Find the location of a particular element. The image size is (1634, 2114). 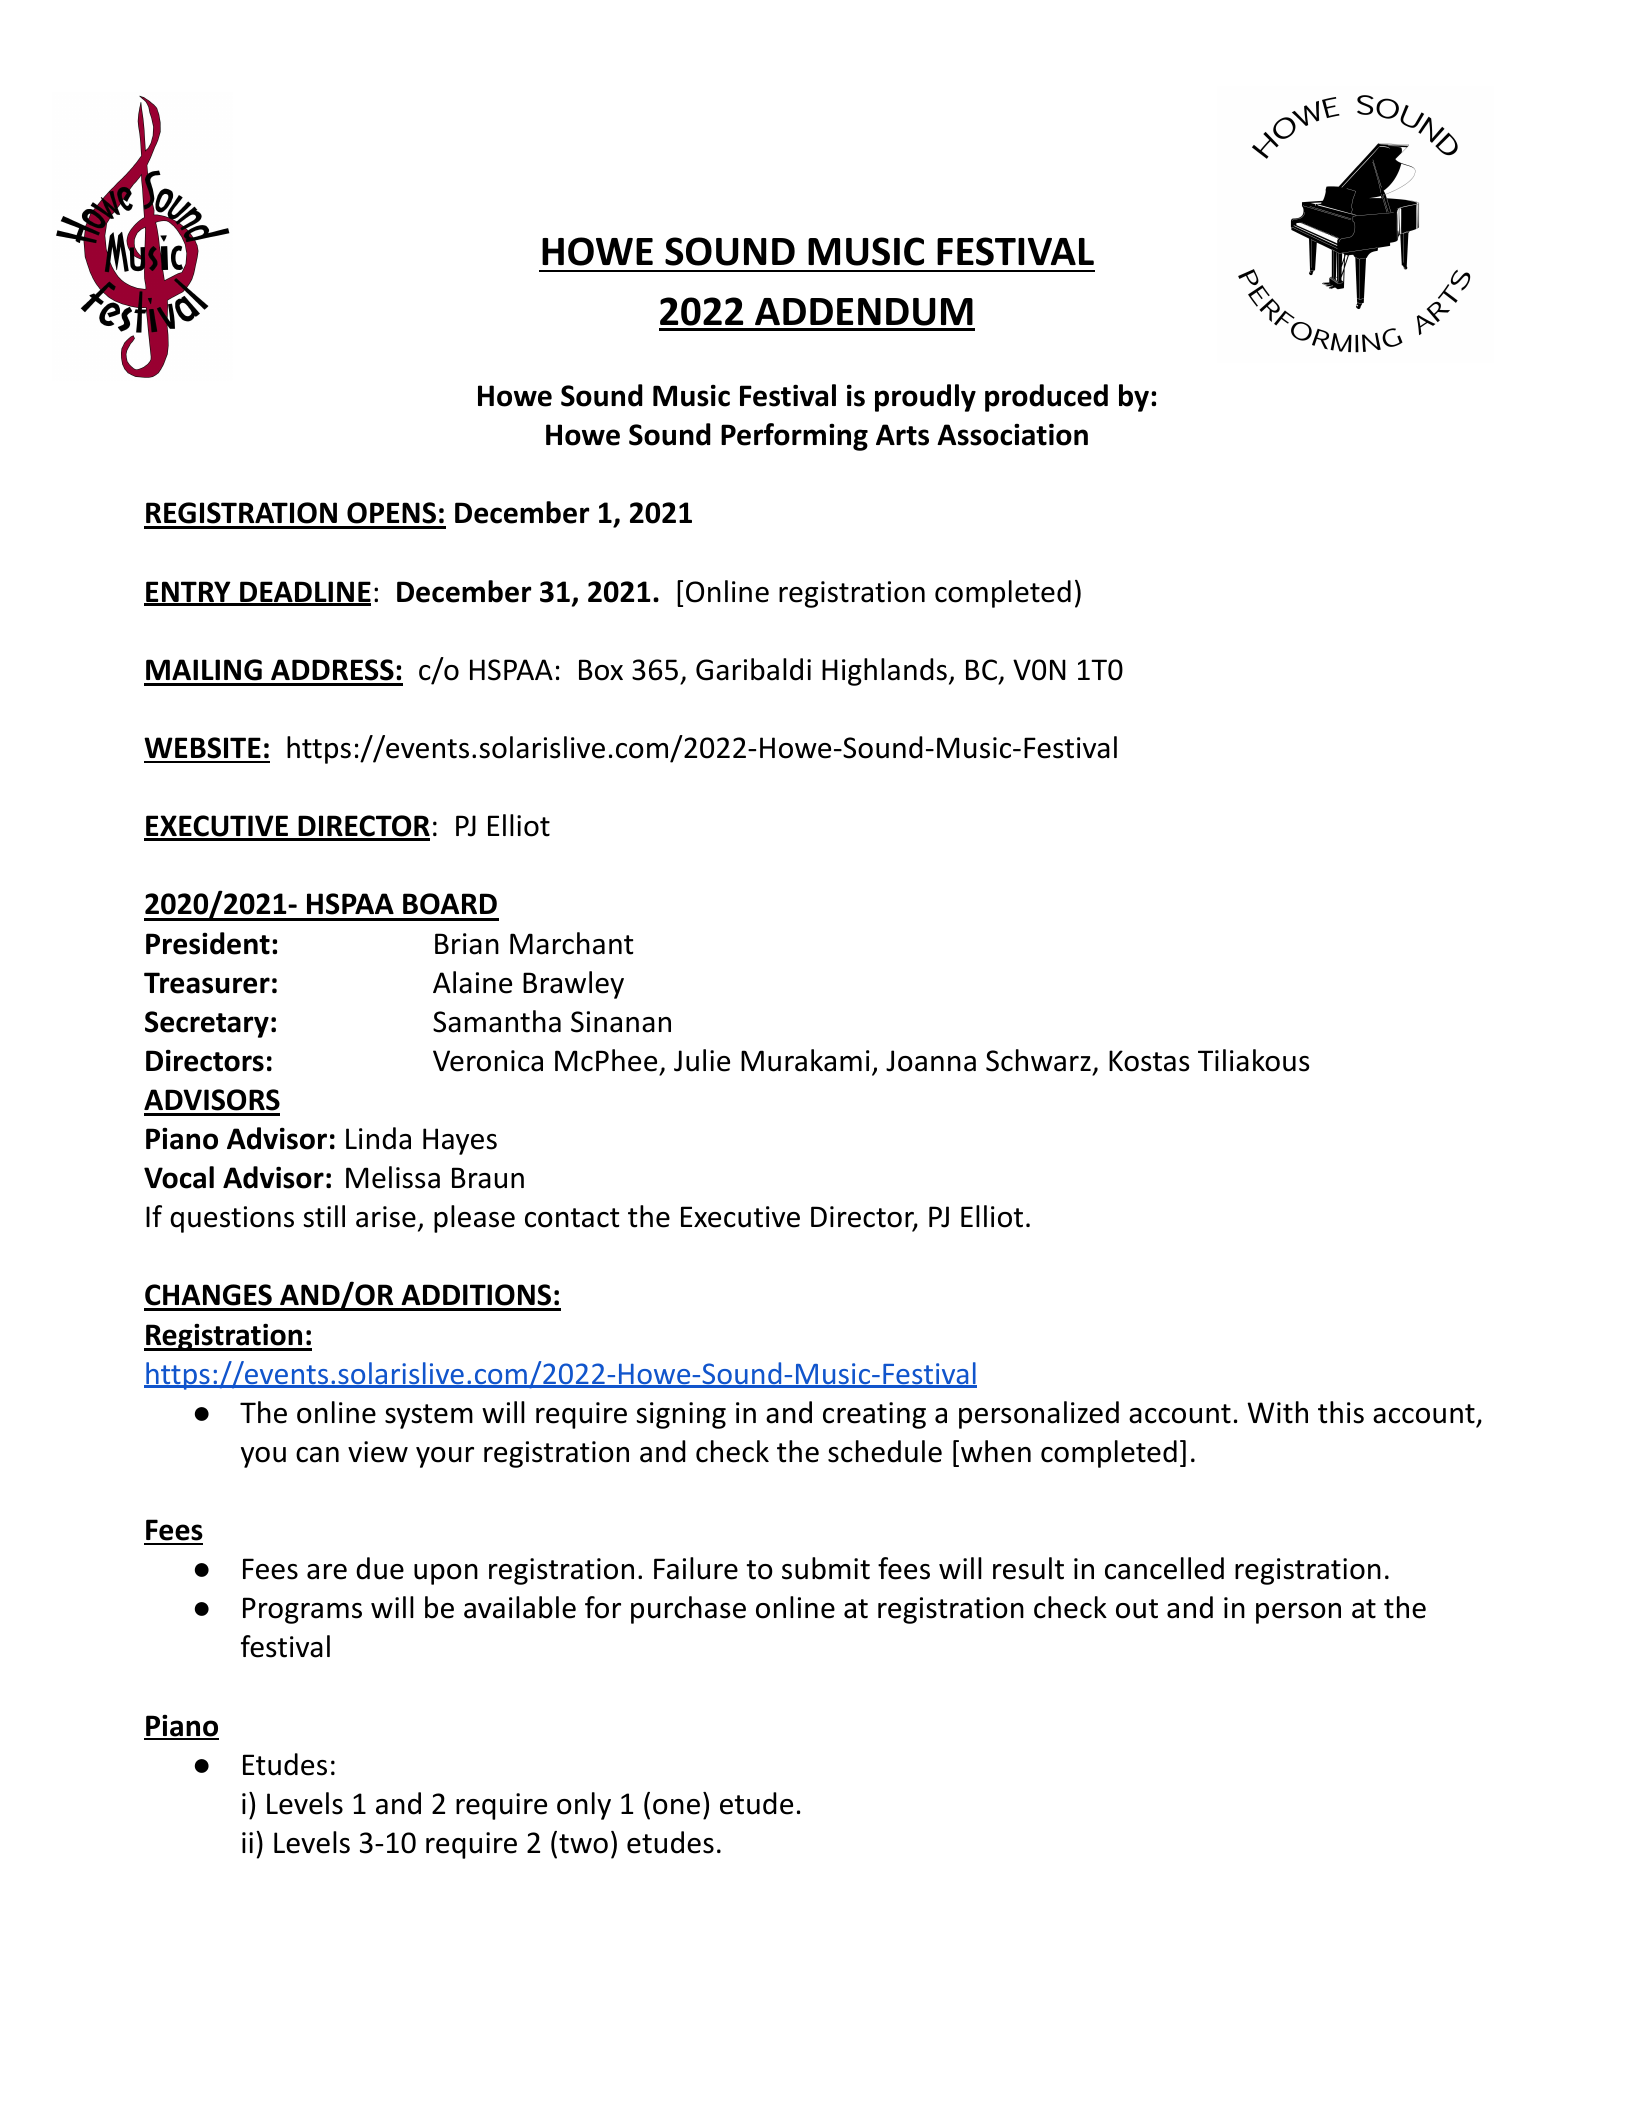

Linda is located at coordinates (378, 1138).
